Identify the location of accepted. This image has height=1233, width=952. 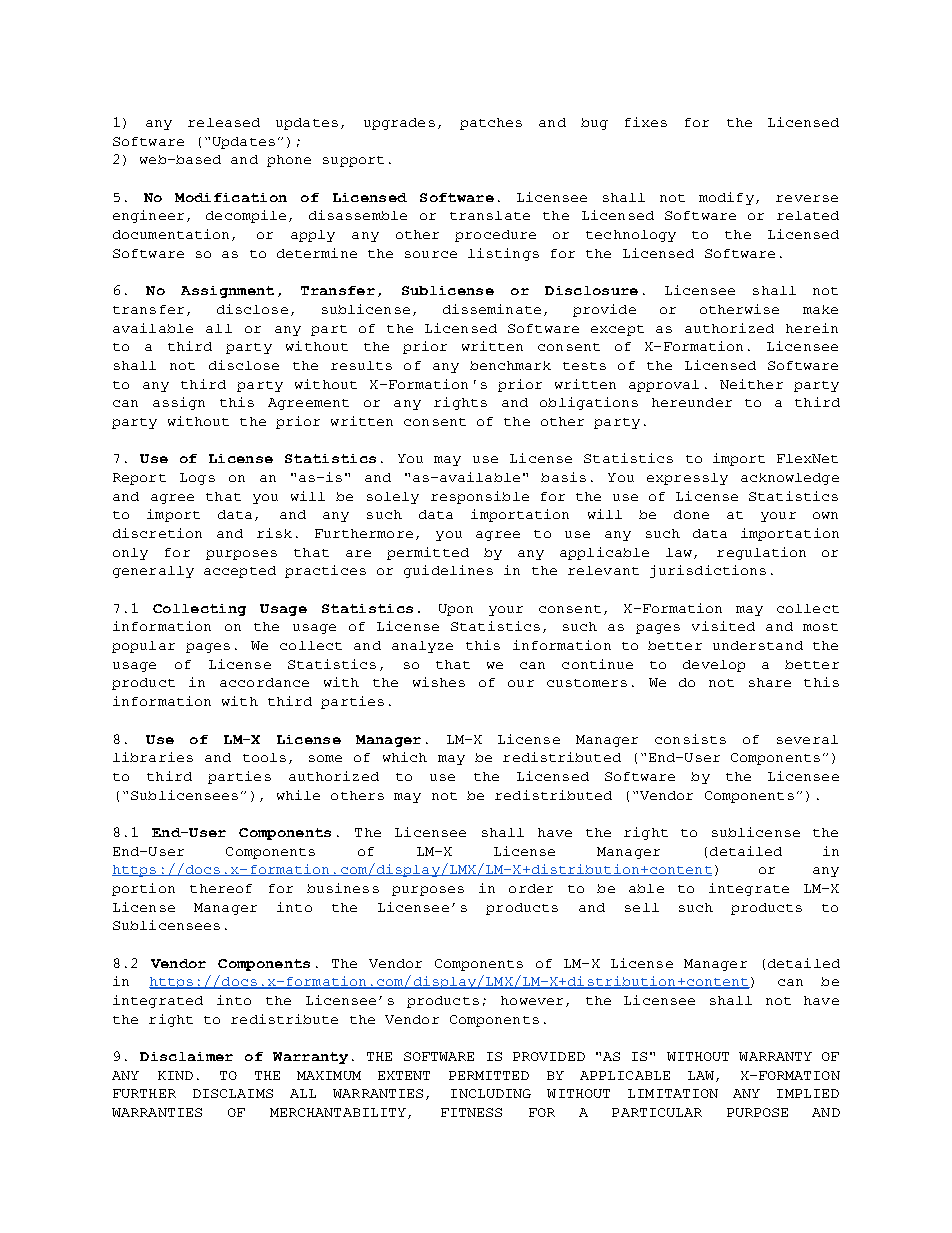
(240, 572).
